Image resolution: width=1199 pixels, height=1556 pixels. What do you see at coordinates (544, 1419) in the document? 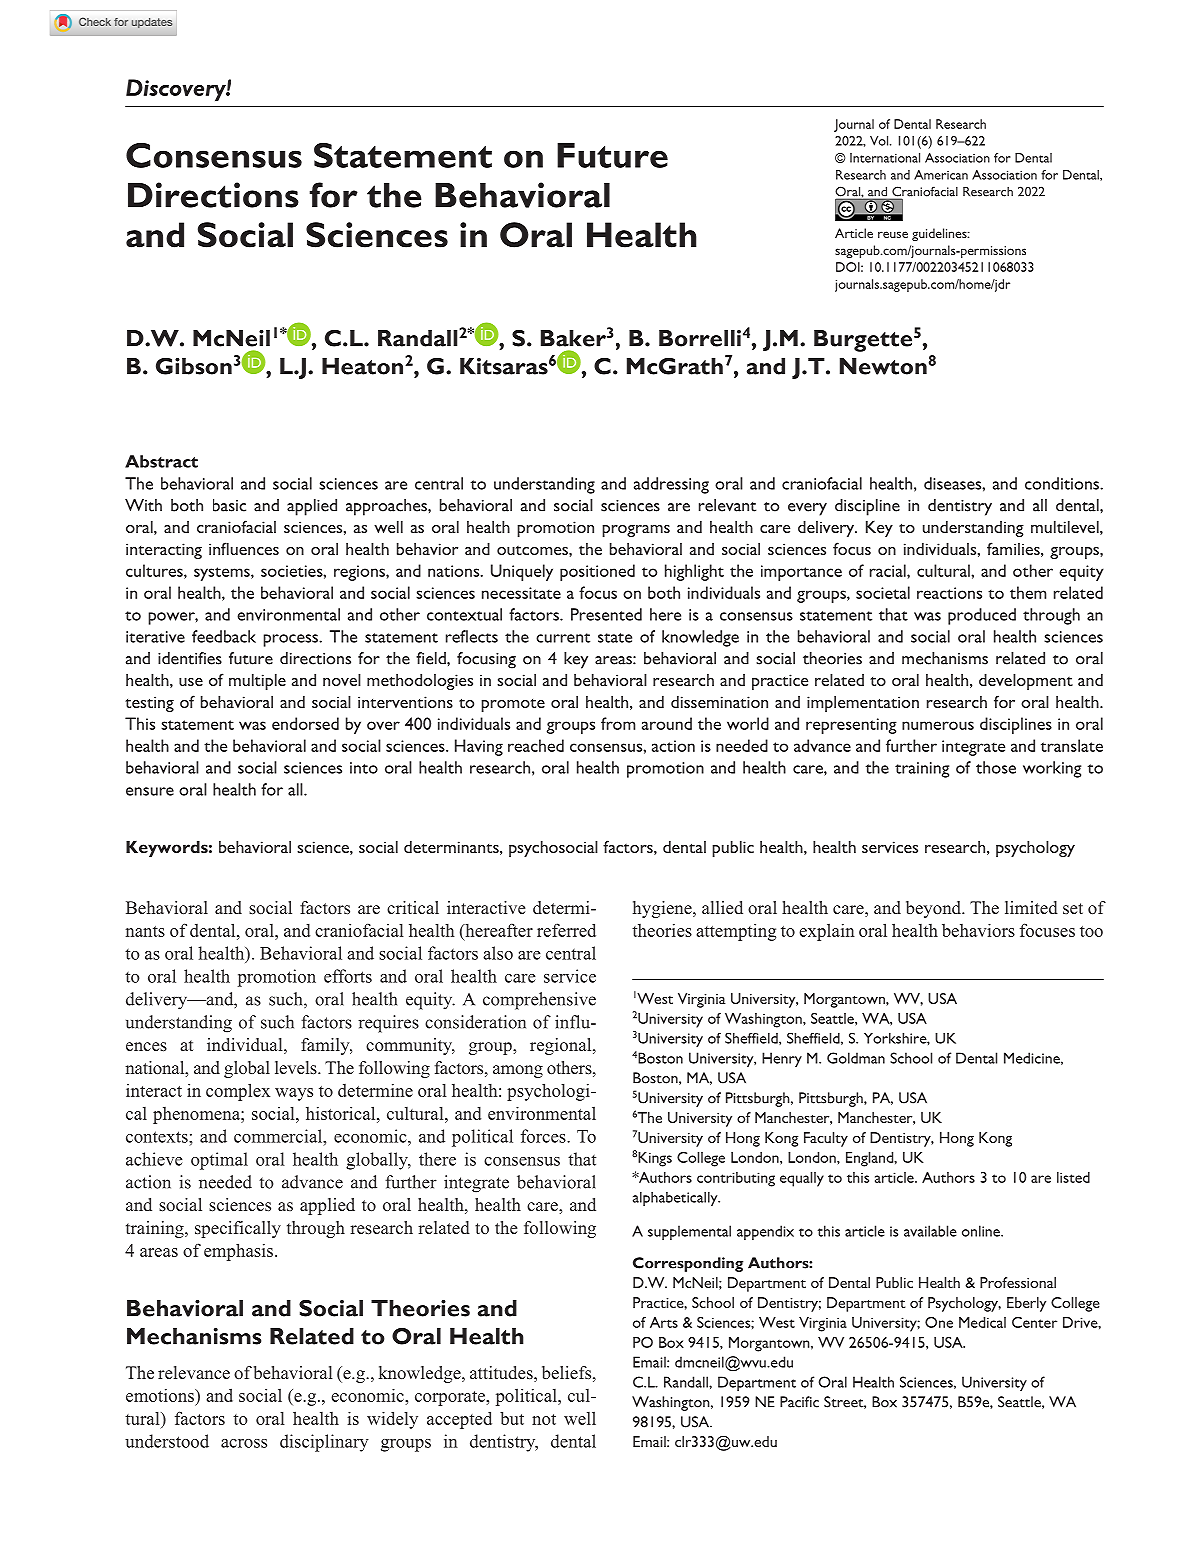
I see `not` at bounding box center [544, 1419].
